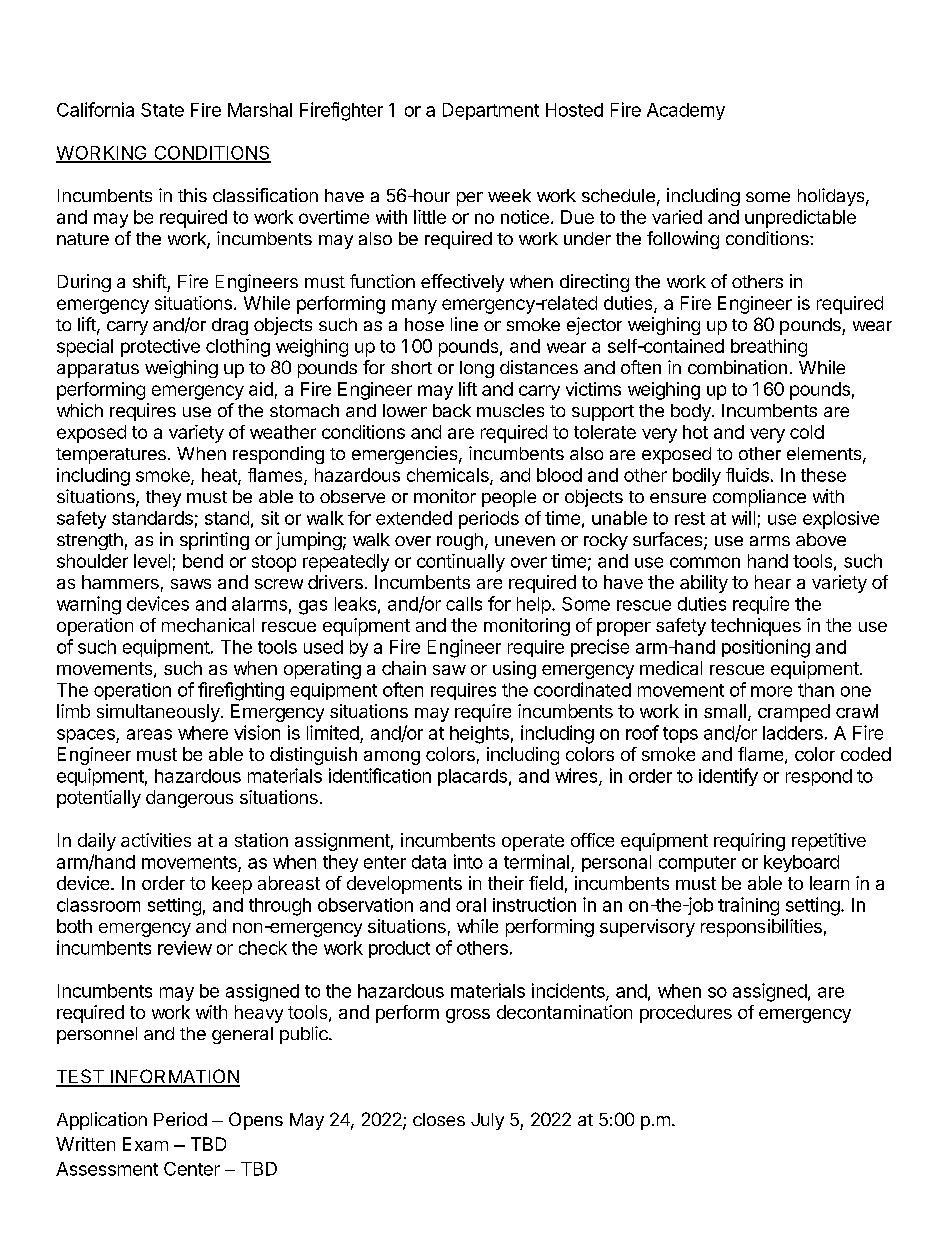  Describe the element at coordinates (145, 1144) in the screenshot. I see `Exam` at that location.
